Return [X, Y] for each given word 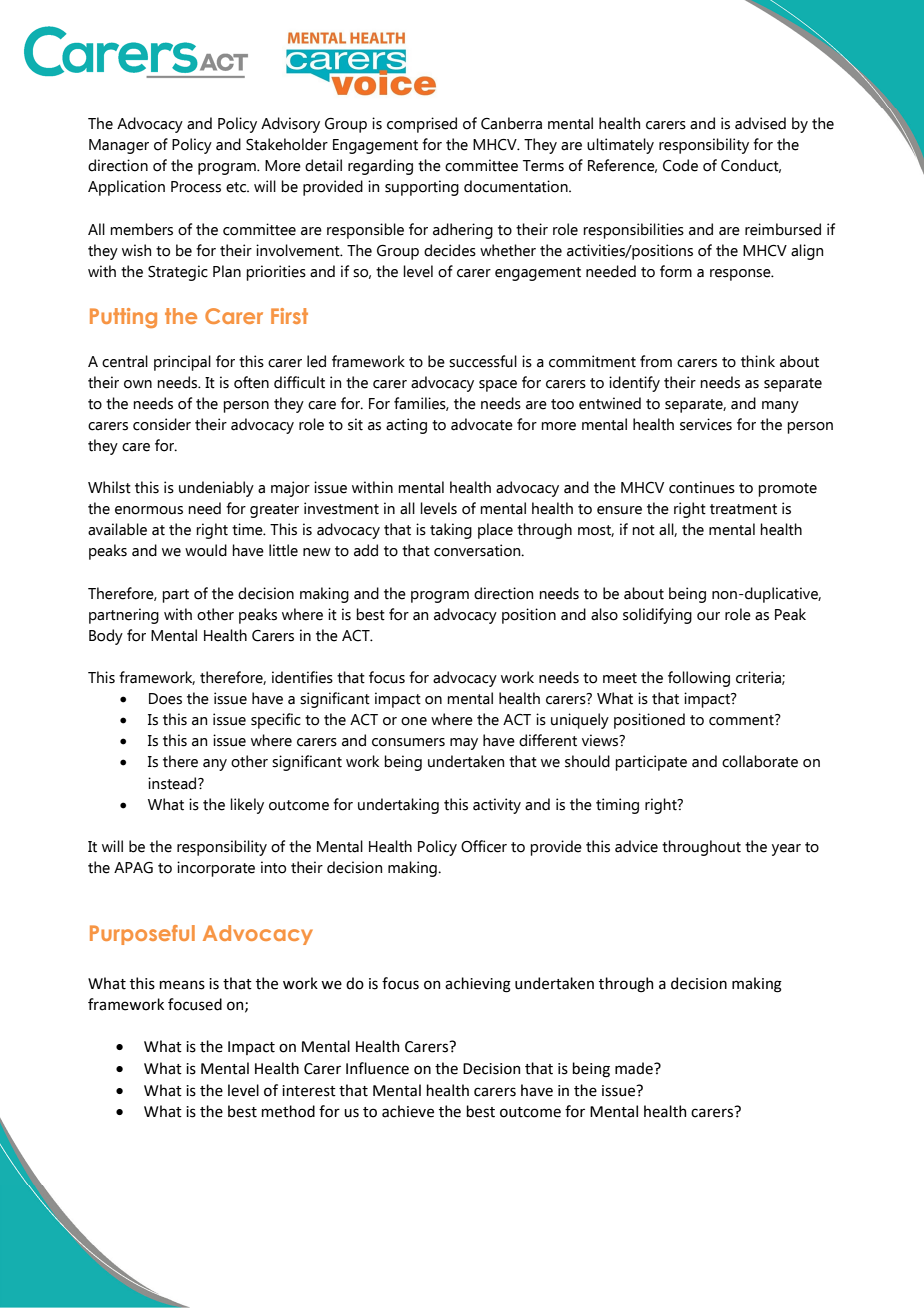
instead [173, 783]
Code [680, 165]
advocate [482, 424]
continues [702, 487]
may [464, 744]
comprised [422, 125]
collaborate [760, 761]
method [288, 1111]
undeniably [216, 489]
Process [196, 187]
